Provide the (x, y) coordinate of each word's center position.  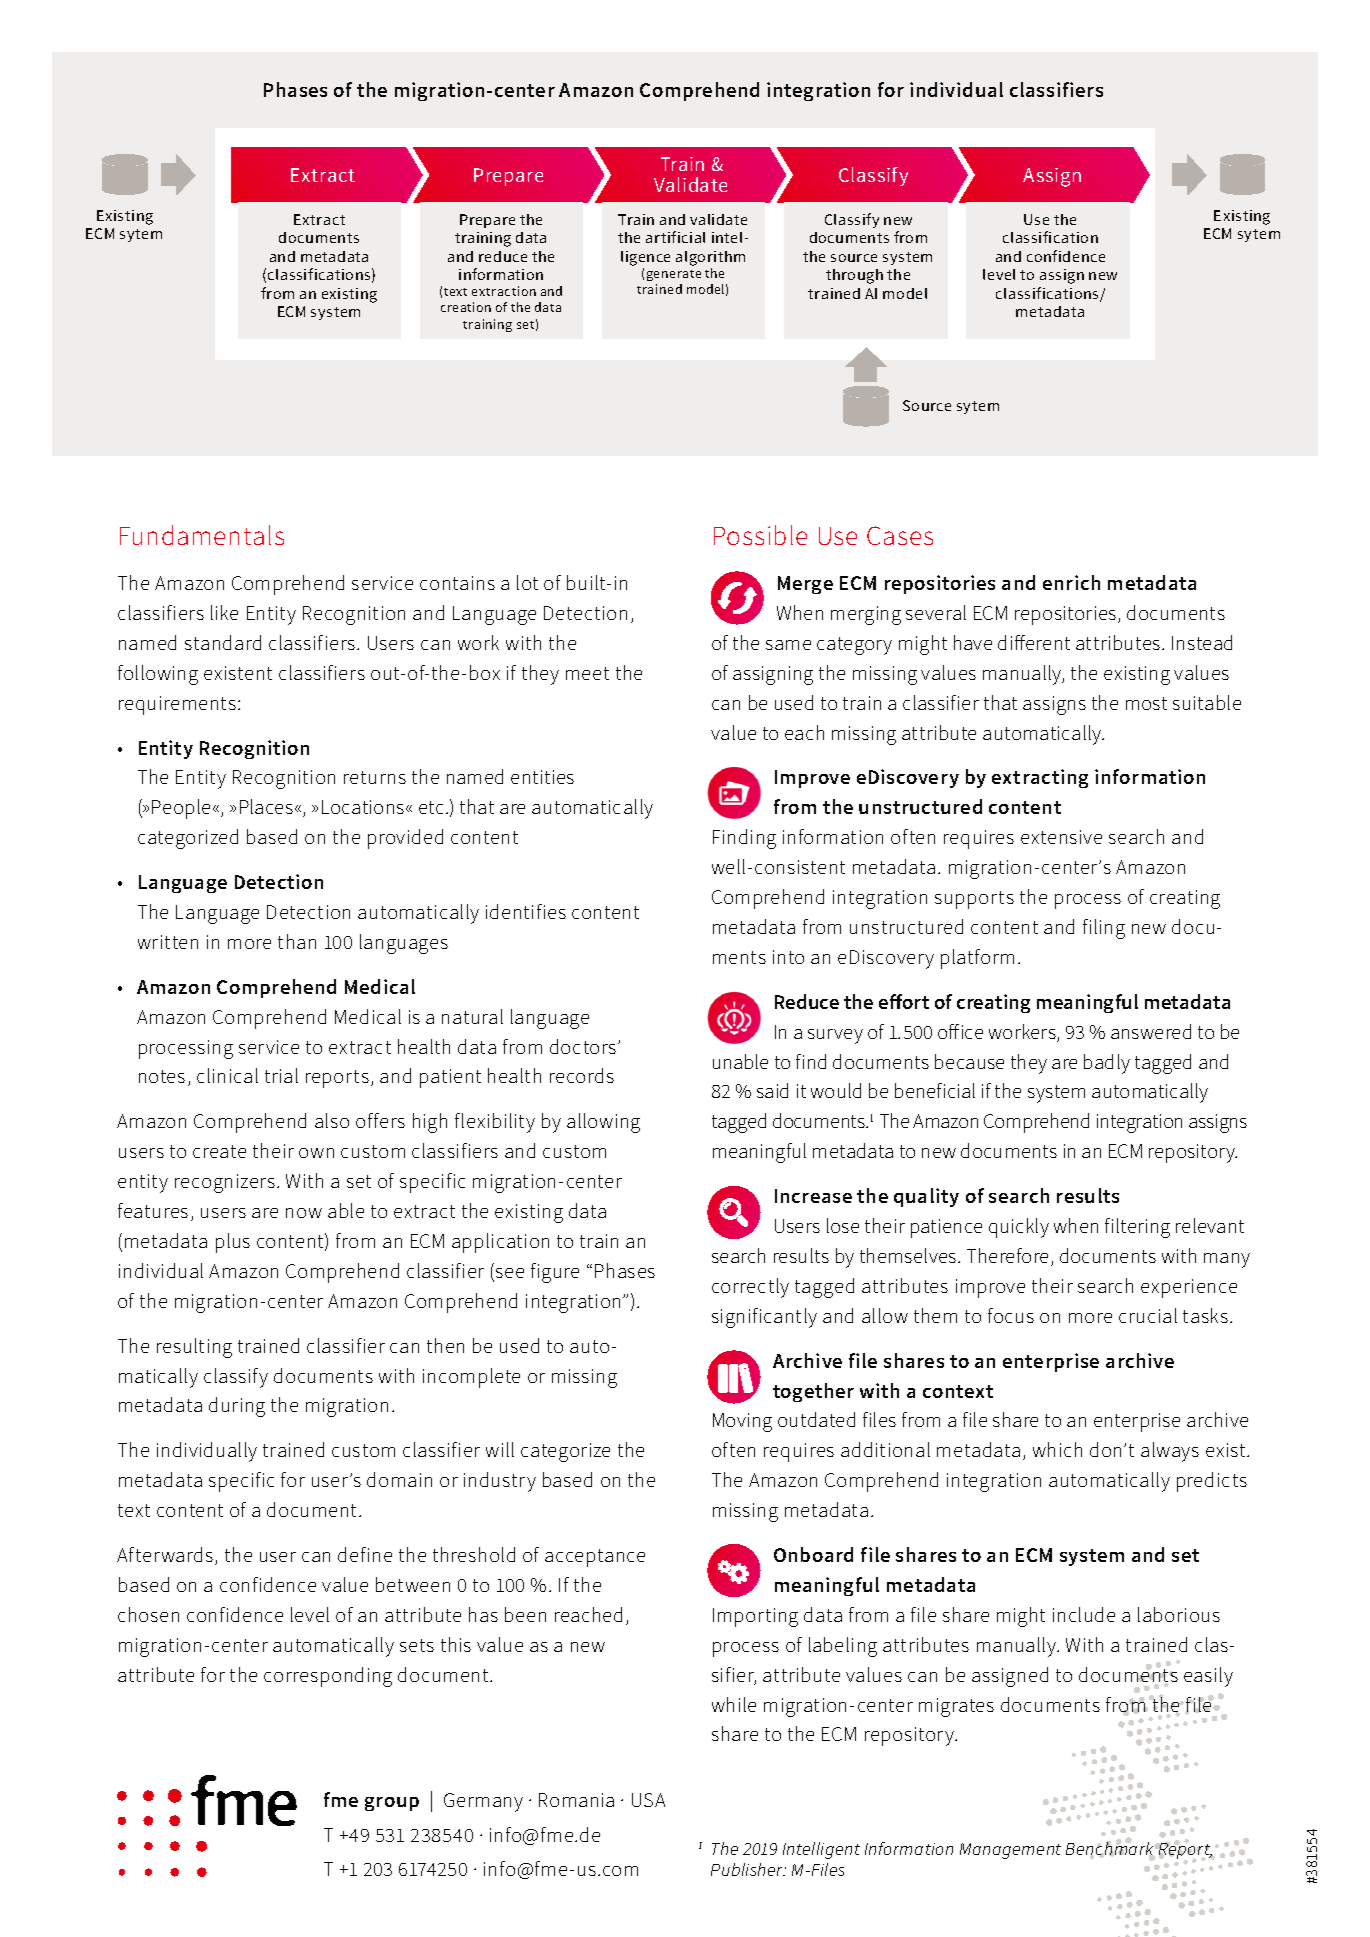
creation (466, 307)
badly (1107, 1064)
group (392, 1804)
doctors (584, 1046)
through (854, 276)
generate (674, 275)
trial (281, 1075)
